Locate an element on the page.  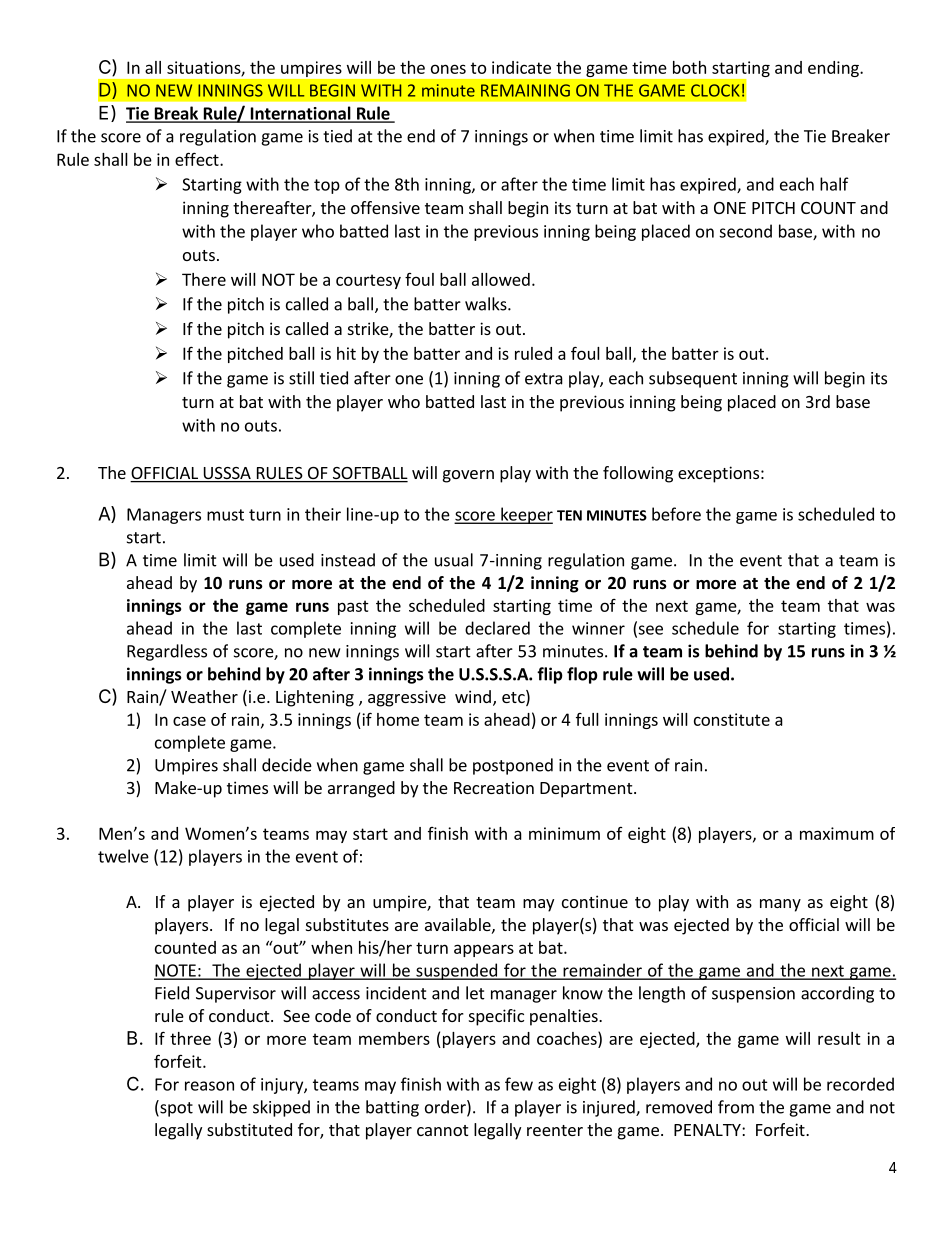
minimum is located at coordinates (564, 833).
